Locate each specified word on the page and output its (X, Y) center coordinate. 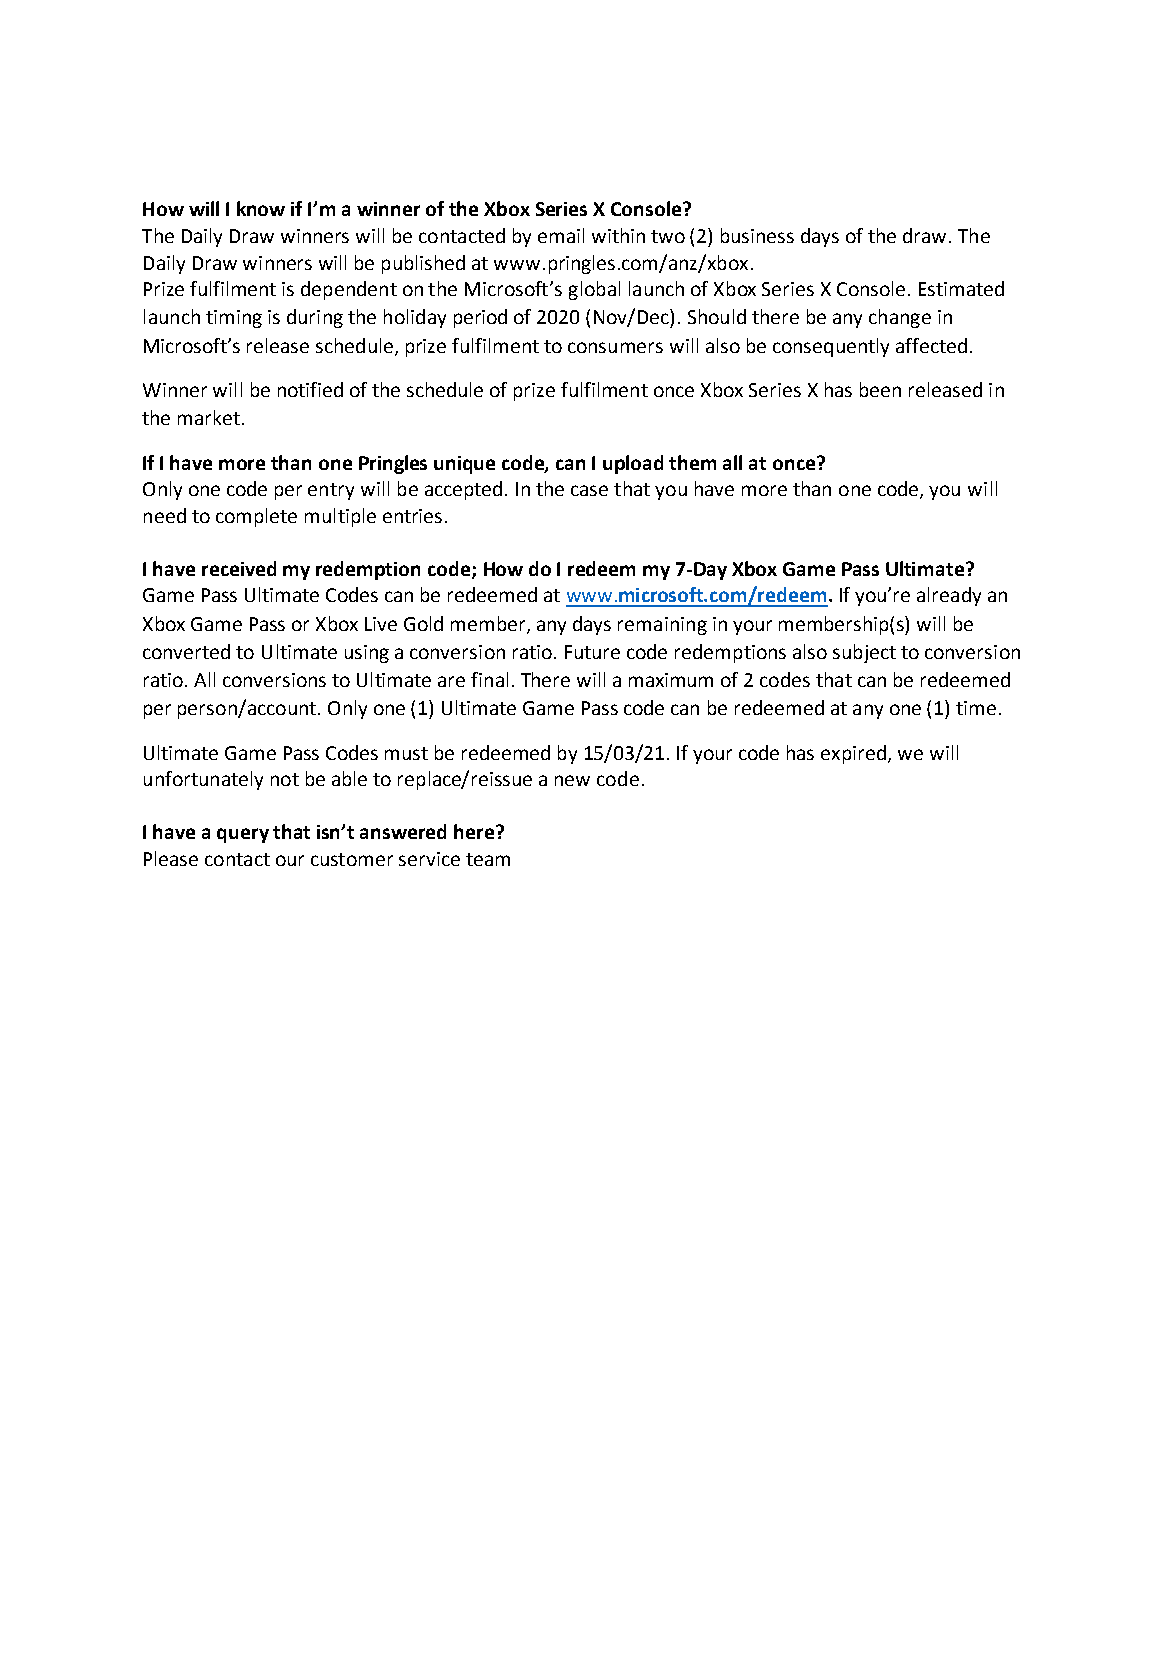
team (488, 859)
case (589, 490)
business (757, 235)
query (243, 835)
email (561, 235)
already (949, 596)
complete (256, 517)
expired (855, 754)
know (261, 208)
